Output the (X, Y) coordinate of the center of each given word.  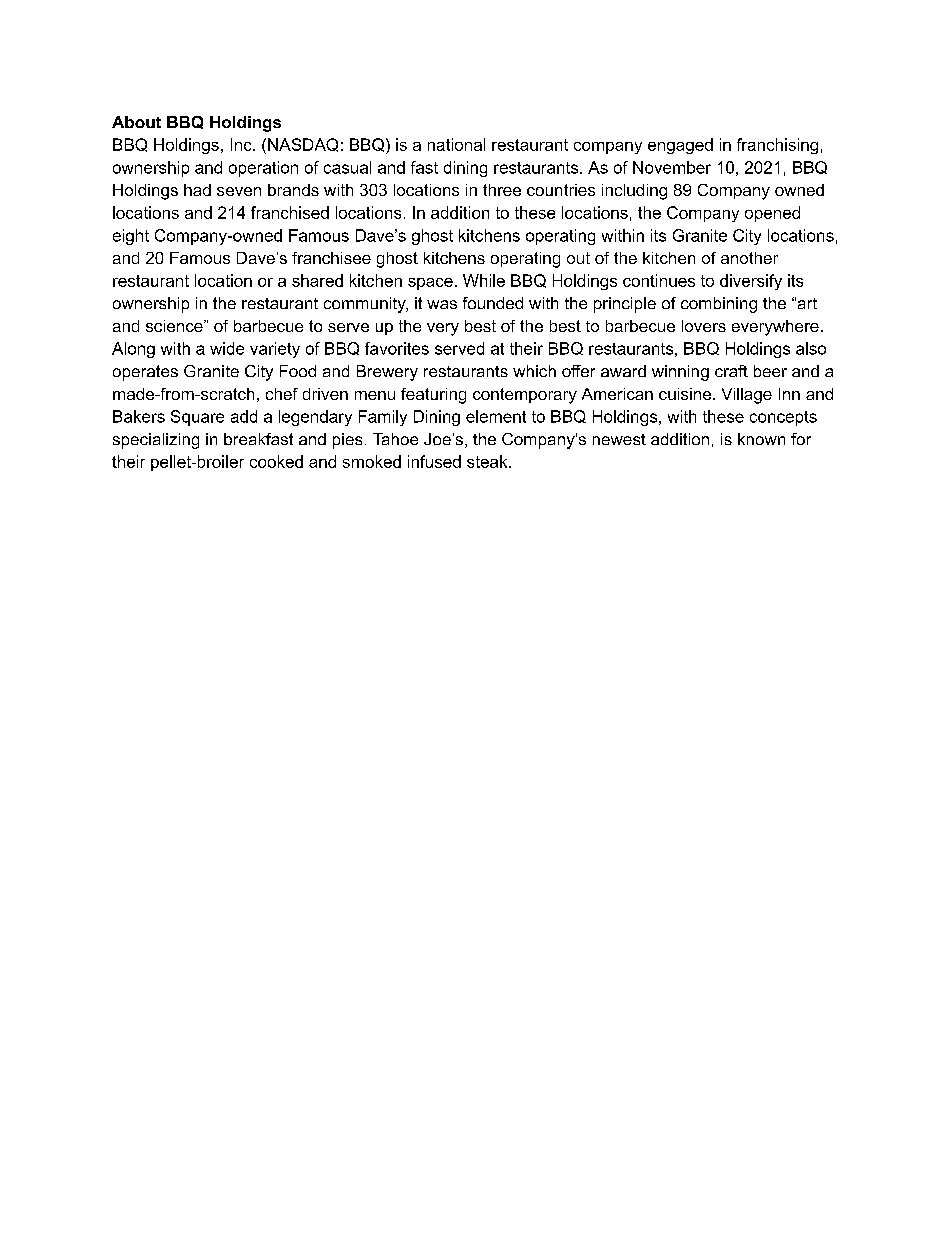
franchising (777, 146)
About (136, 122)
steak (488, 461)
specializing (156, 441)
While (484, 280)
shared (317, 280)
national (456, 144)
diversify (751, 282)
